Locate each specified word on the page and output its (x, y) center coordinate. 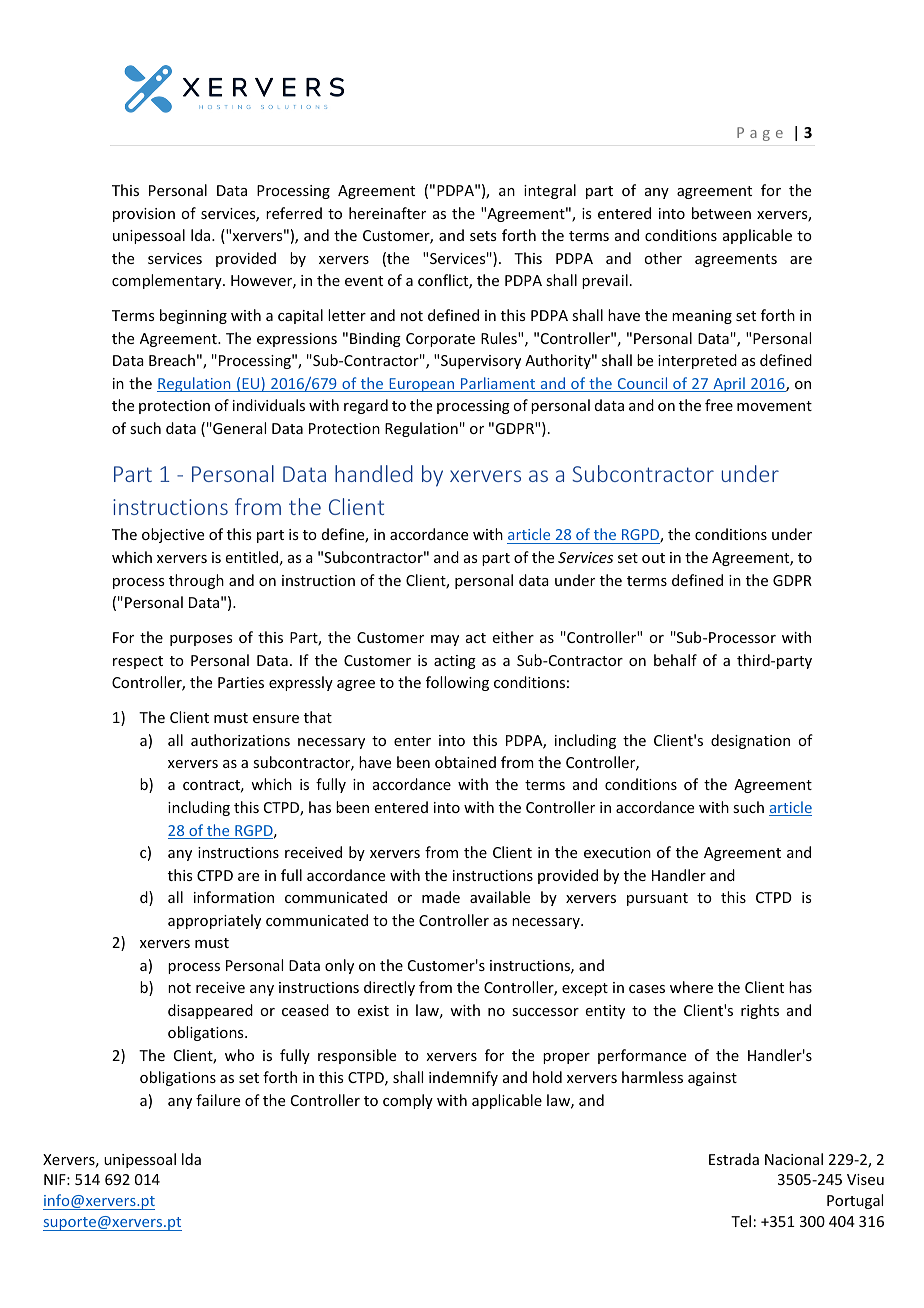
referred (294, 213)
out (653, 558)
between (721, 213)
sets (483, 236)
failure (218, 1100)
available (500, 897)
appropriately (214, 921)
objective (173, 535)
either (513, 637)
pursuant (657, 899)
